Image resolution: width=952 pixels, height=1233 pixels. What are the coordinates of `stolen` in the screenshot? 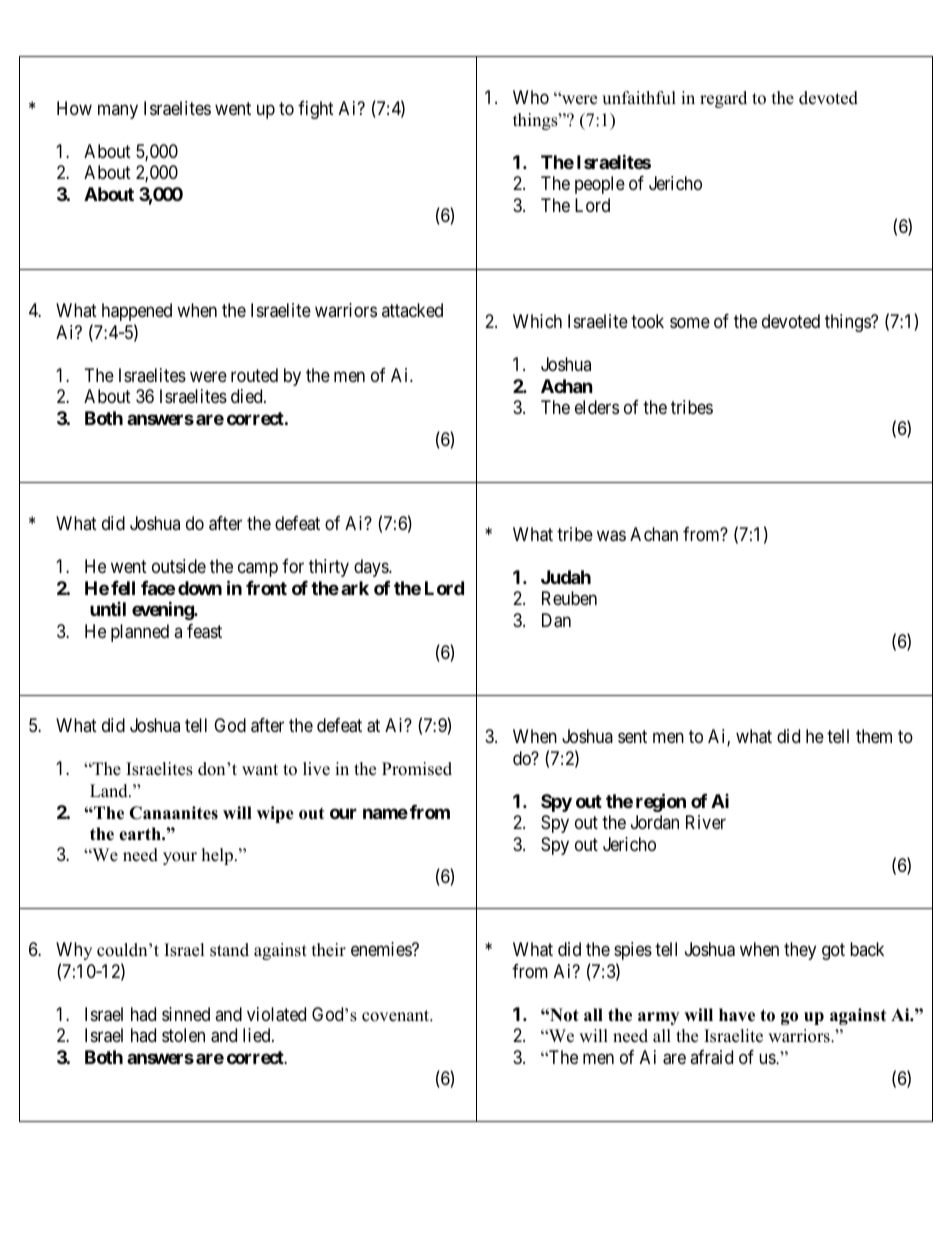 It's located at (183, 1035).
